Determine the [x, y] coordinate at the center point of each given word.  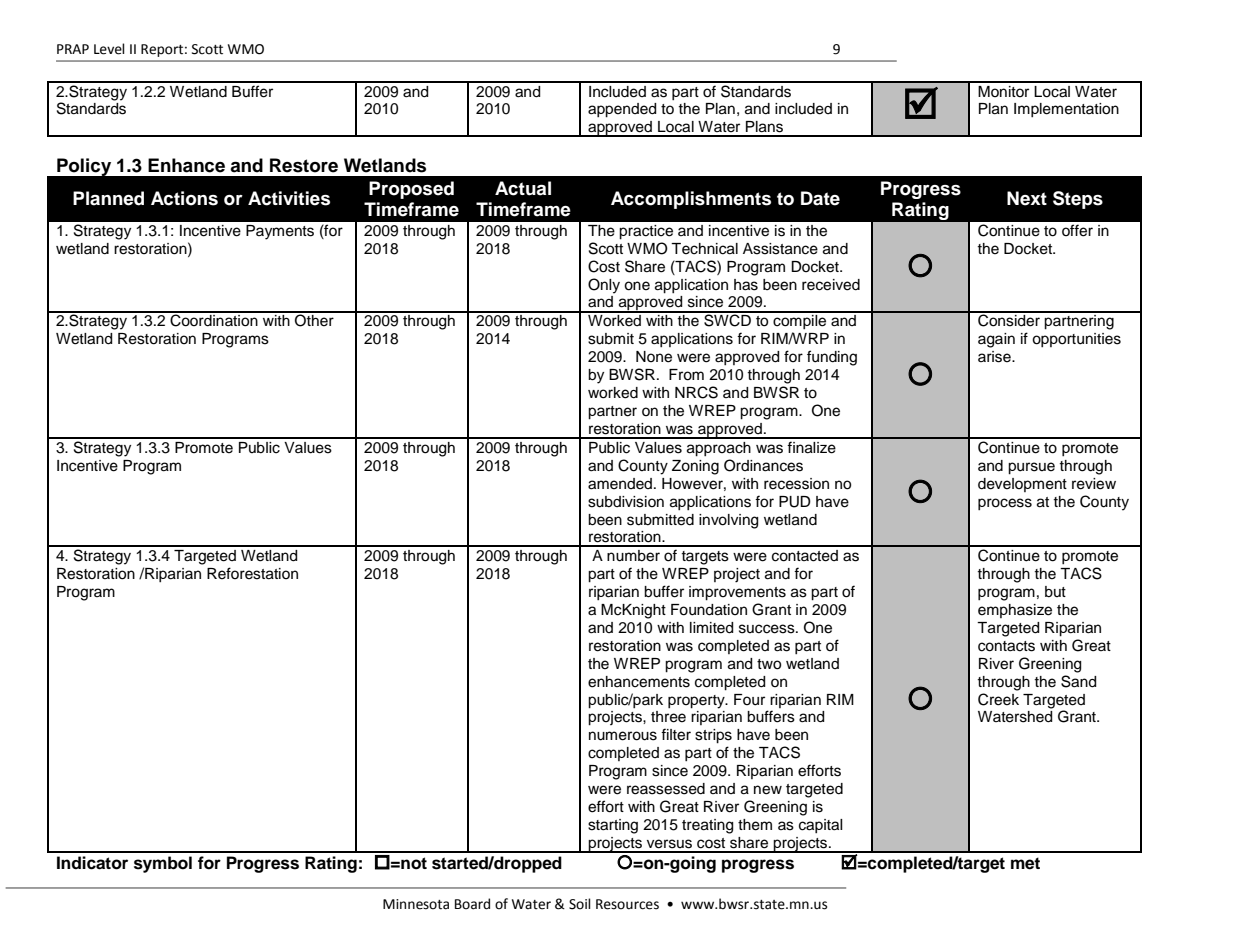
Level [109, 49]
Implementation [1066, 110]
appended [622, 110]
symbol [163, 864]
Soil [580, 904]
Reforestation [252, 573]
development [1022, 485]
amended [621, 484]
